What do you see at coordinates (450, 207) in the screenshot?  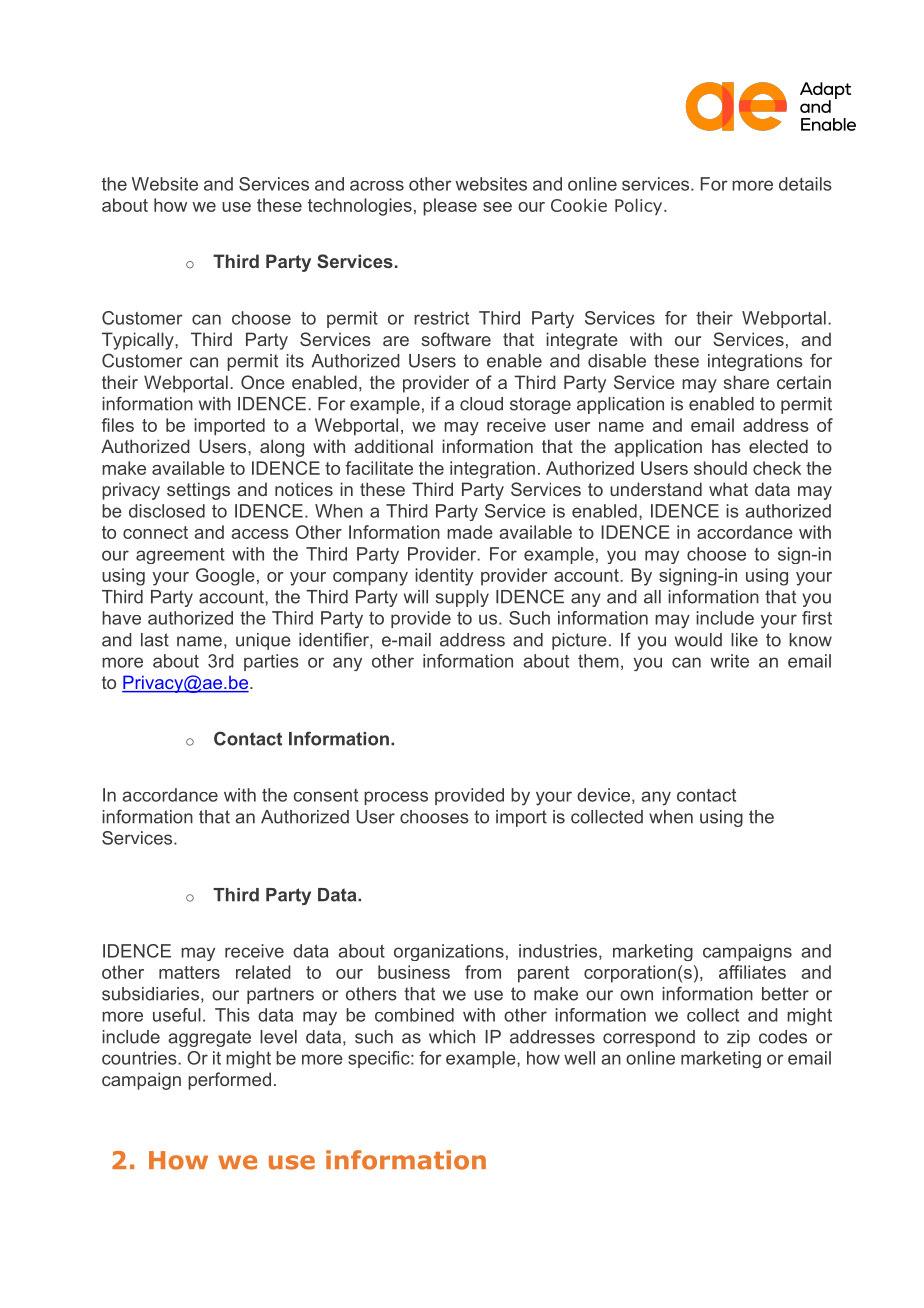 I see `please` at bounding box center [450, 207].
